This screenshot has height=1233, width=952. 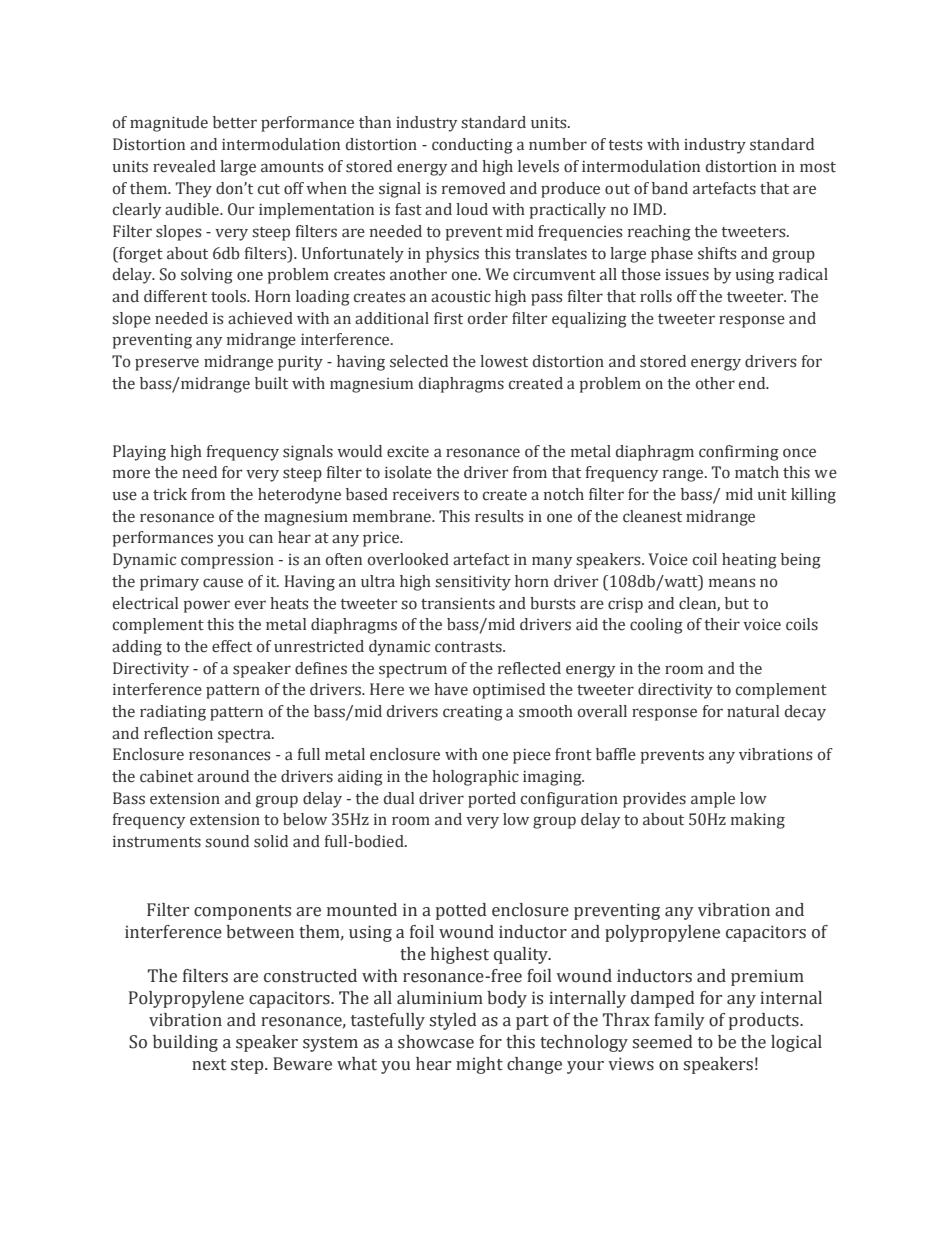 I want to click on spectra, so click(x=245, y=736).
